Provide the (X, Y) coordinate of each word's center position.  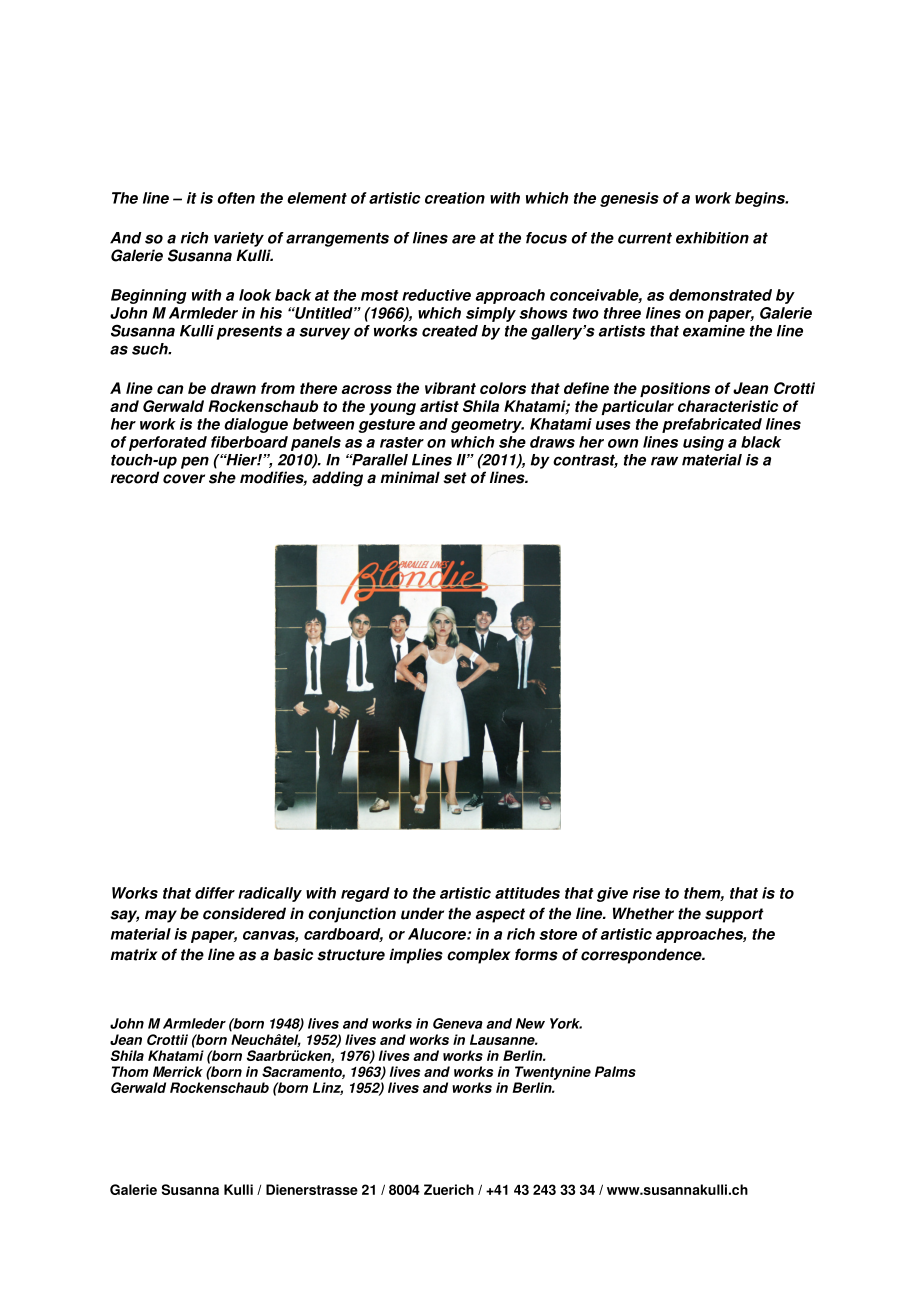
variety (239, 239)
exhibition (712, 238)
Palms (615, 1071)
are (464, 239)
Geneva (458, 1023)
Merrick (178, 1071)
